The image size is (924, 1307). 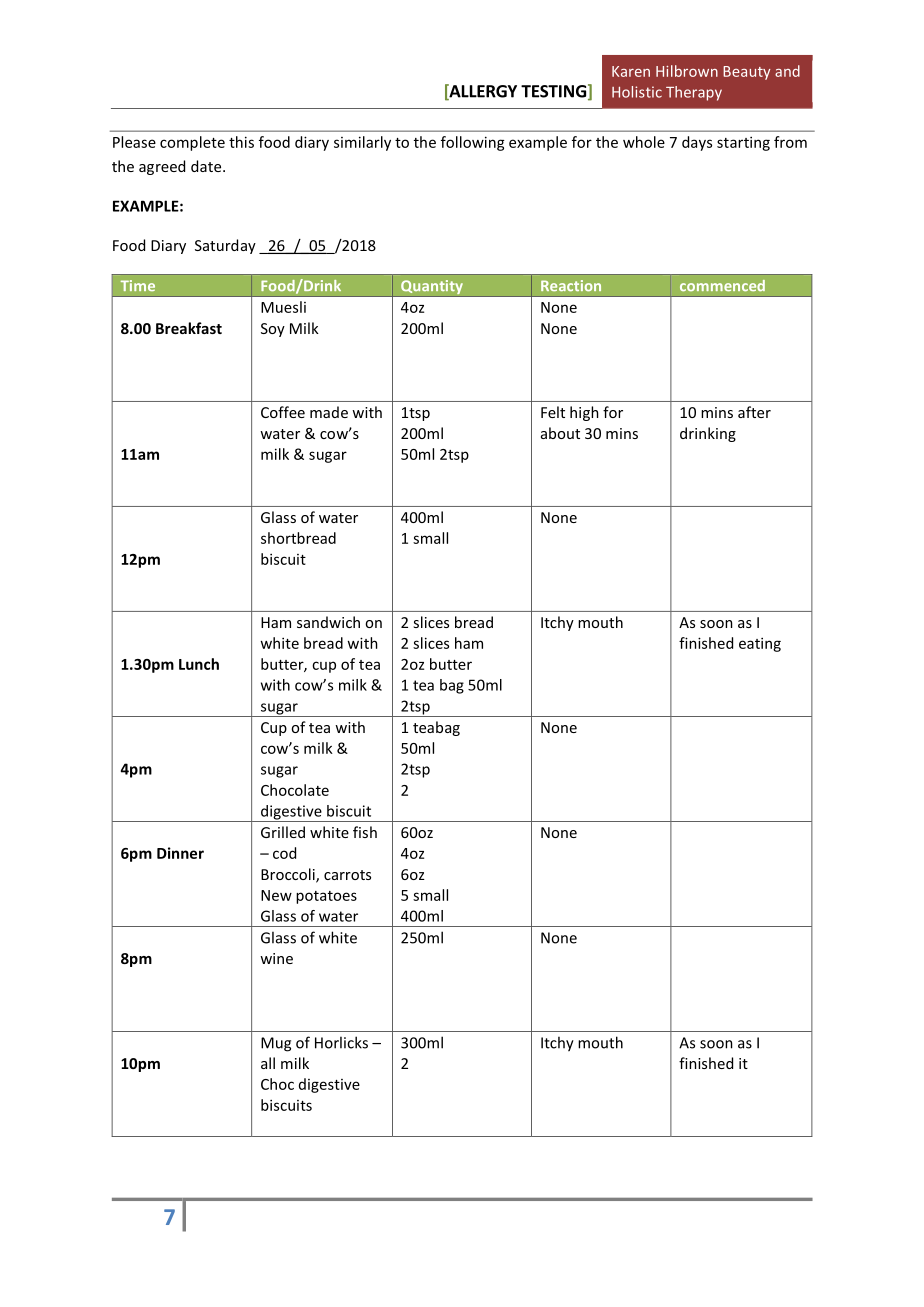 What do you see at coordinates (199, 664) in the document?
I see `Lunch` at bounding box center [199, 664].
